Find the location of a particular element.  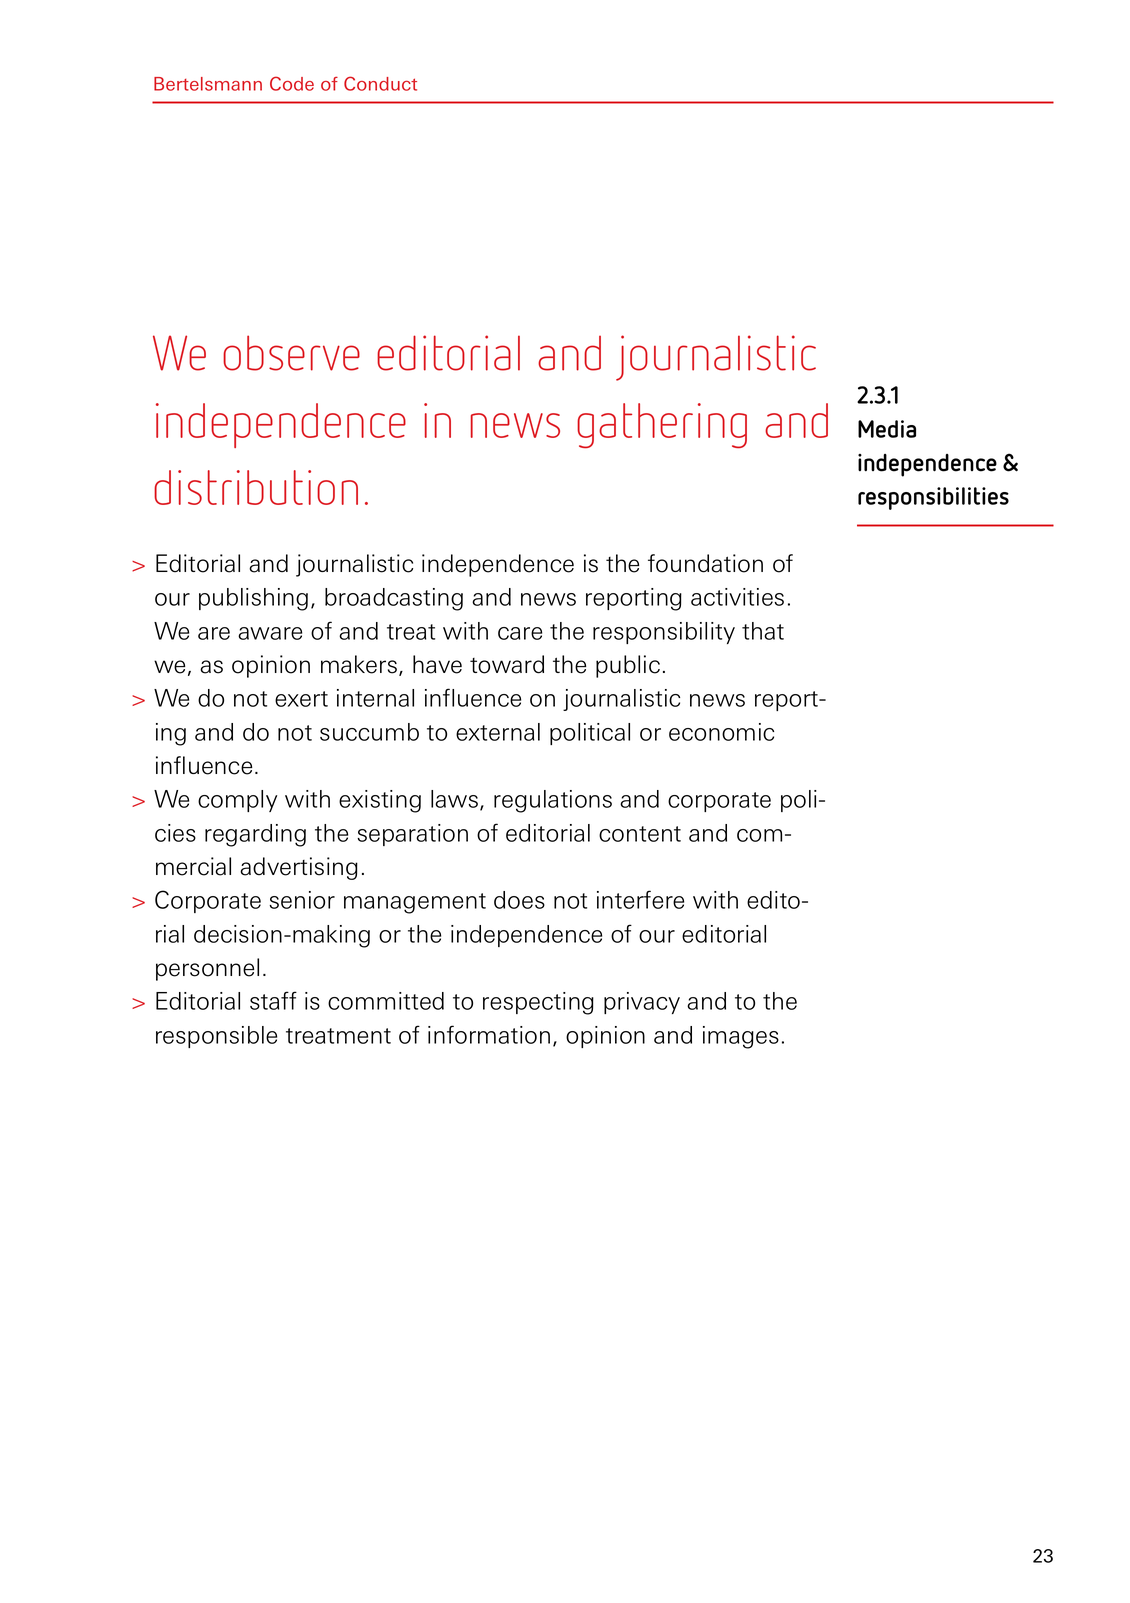

activities is located at coordinates (737, 597).
